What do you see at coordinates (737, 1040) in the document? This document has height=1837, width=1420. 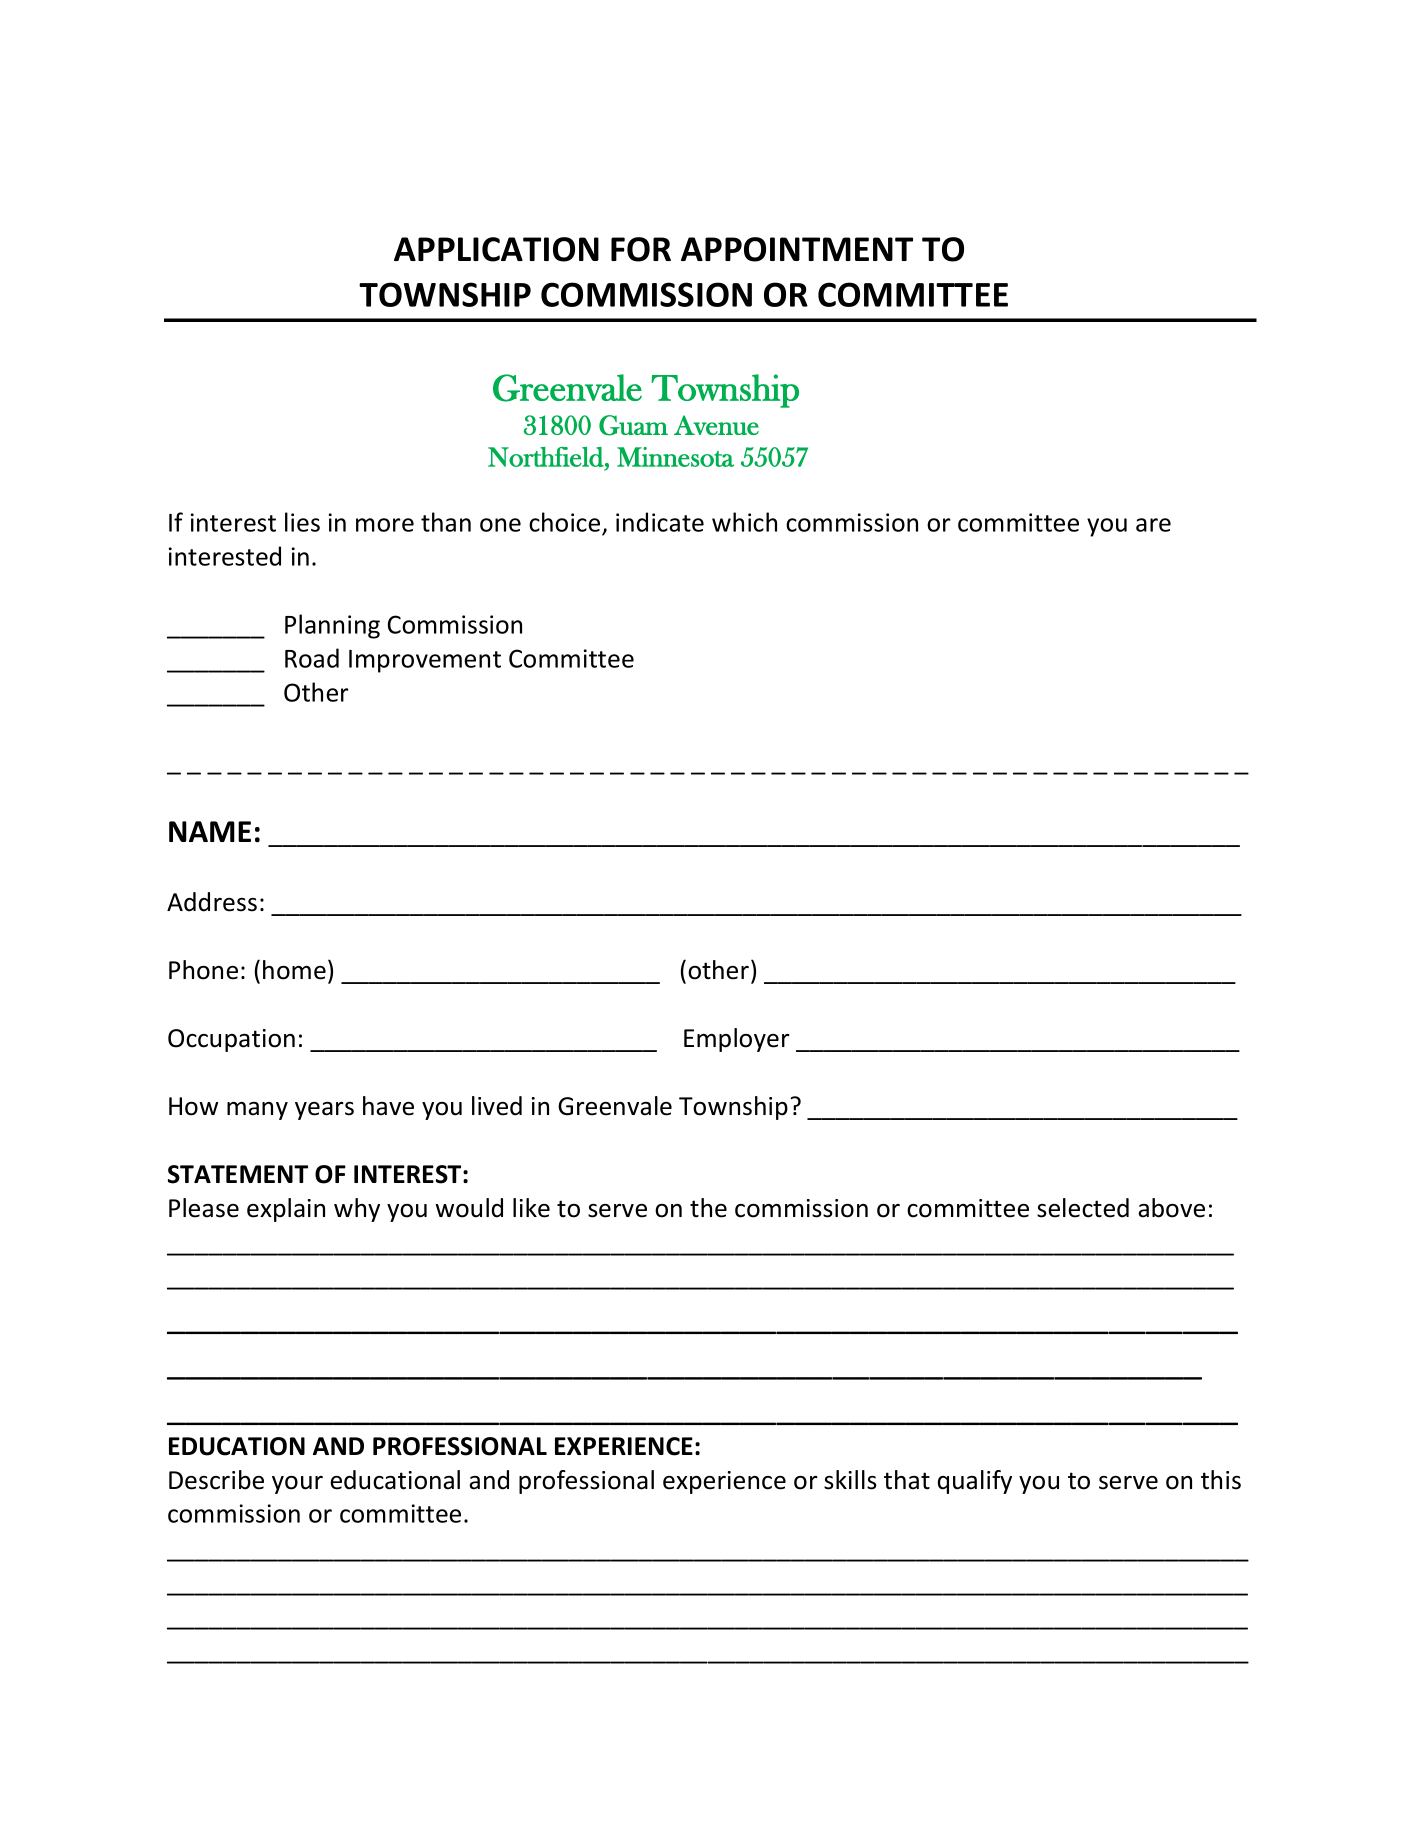 I see `Employer` at bounding box center [737, 1040].
